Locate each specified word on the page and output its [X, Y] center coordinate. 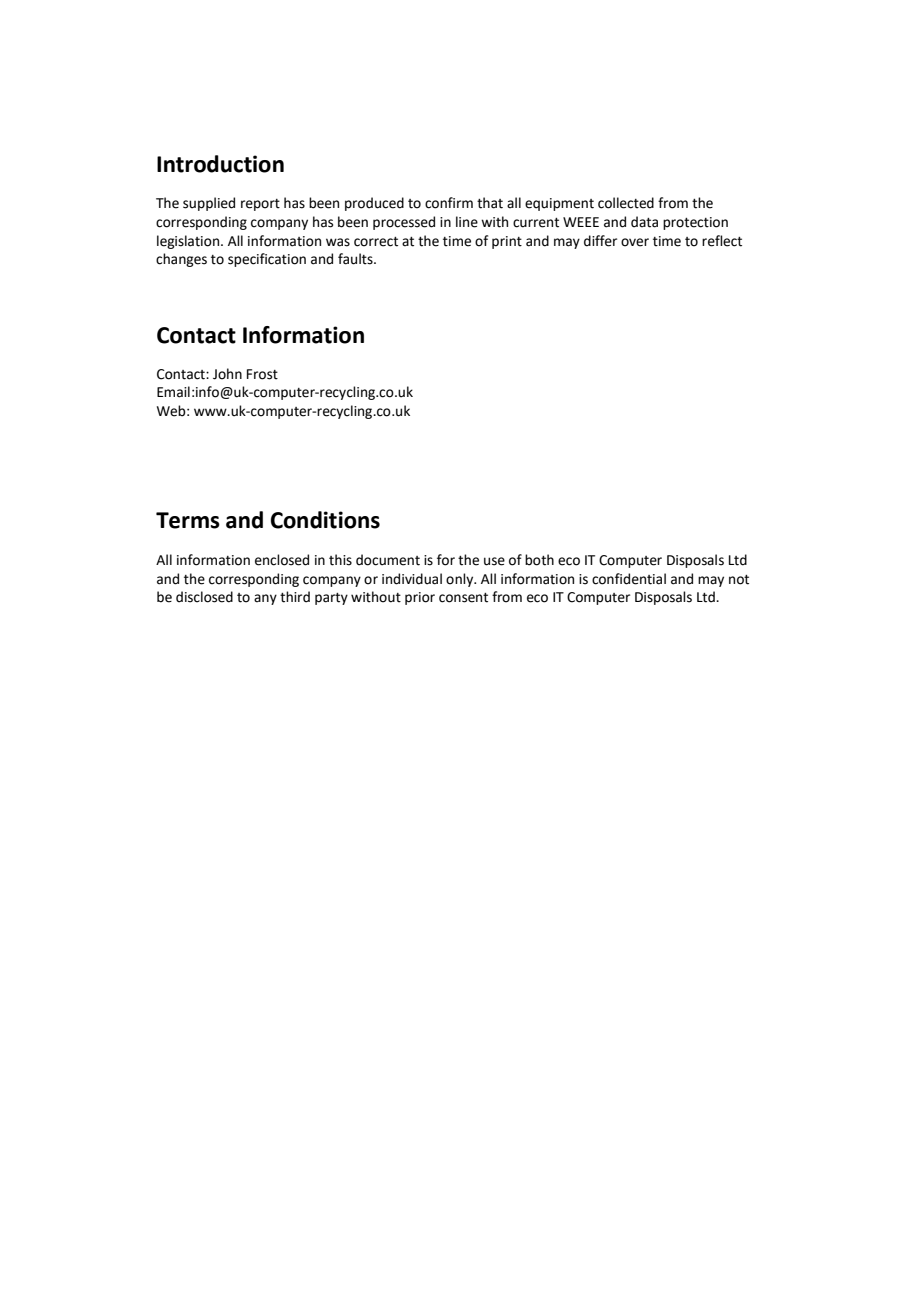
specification [267, 260]
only [461, 580]
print [507, 242]
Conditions [325, 520]
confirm [449, 203]
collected [626, 203]
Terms [188, 520]
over [635, 242]
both [539, 560]
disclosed [204, 597]
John [227, 374]
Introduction [220, 164]
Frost [262, 374]
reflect [722, 241]
